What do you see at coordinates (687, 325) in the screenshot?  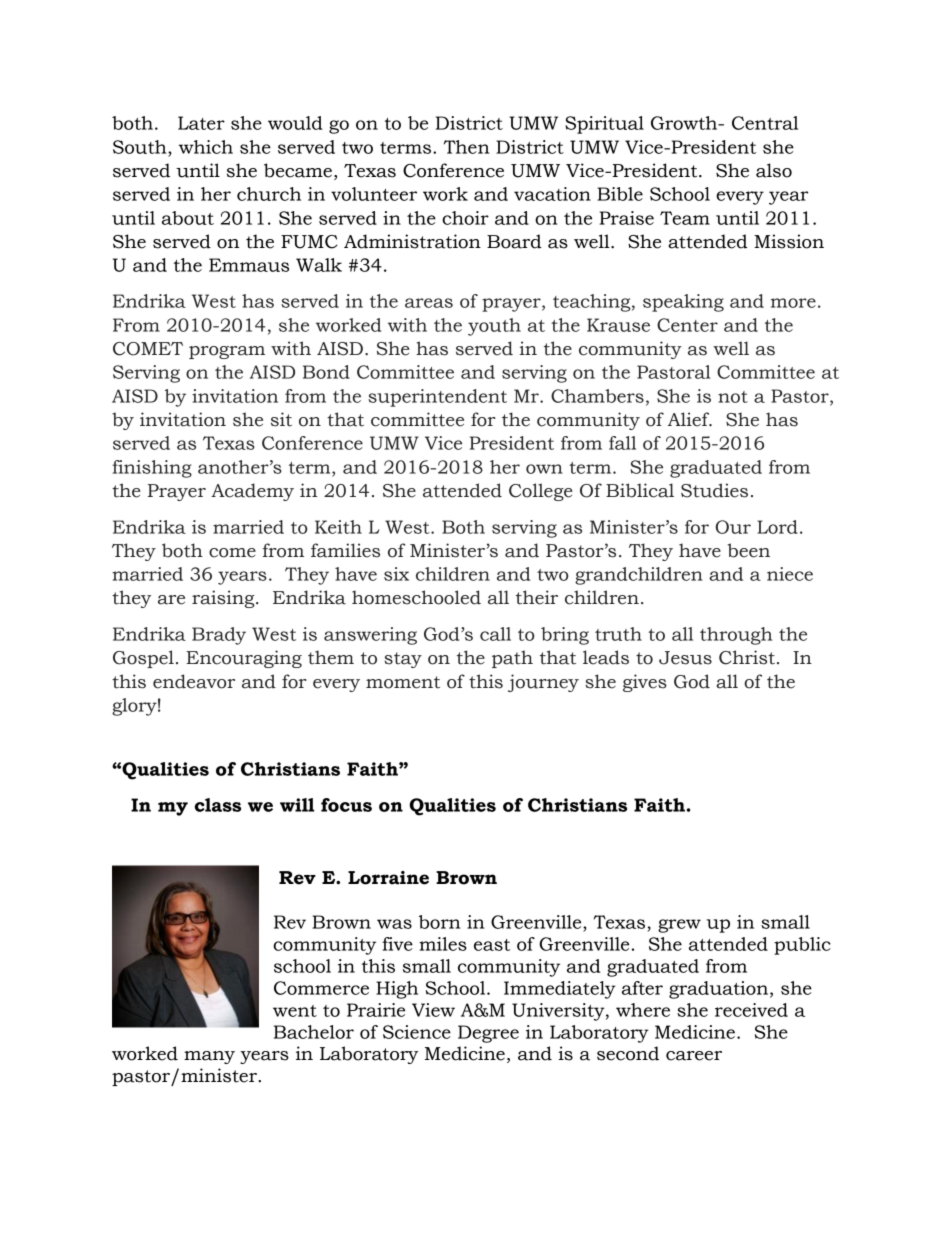 I see `Center` at bounding box center [687, 325].
